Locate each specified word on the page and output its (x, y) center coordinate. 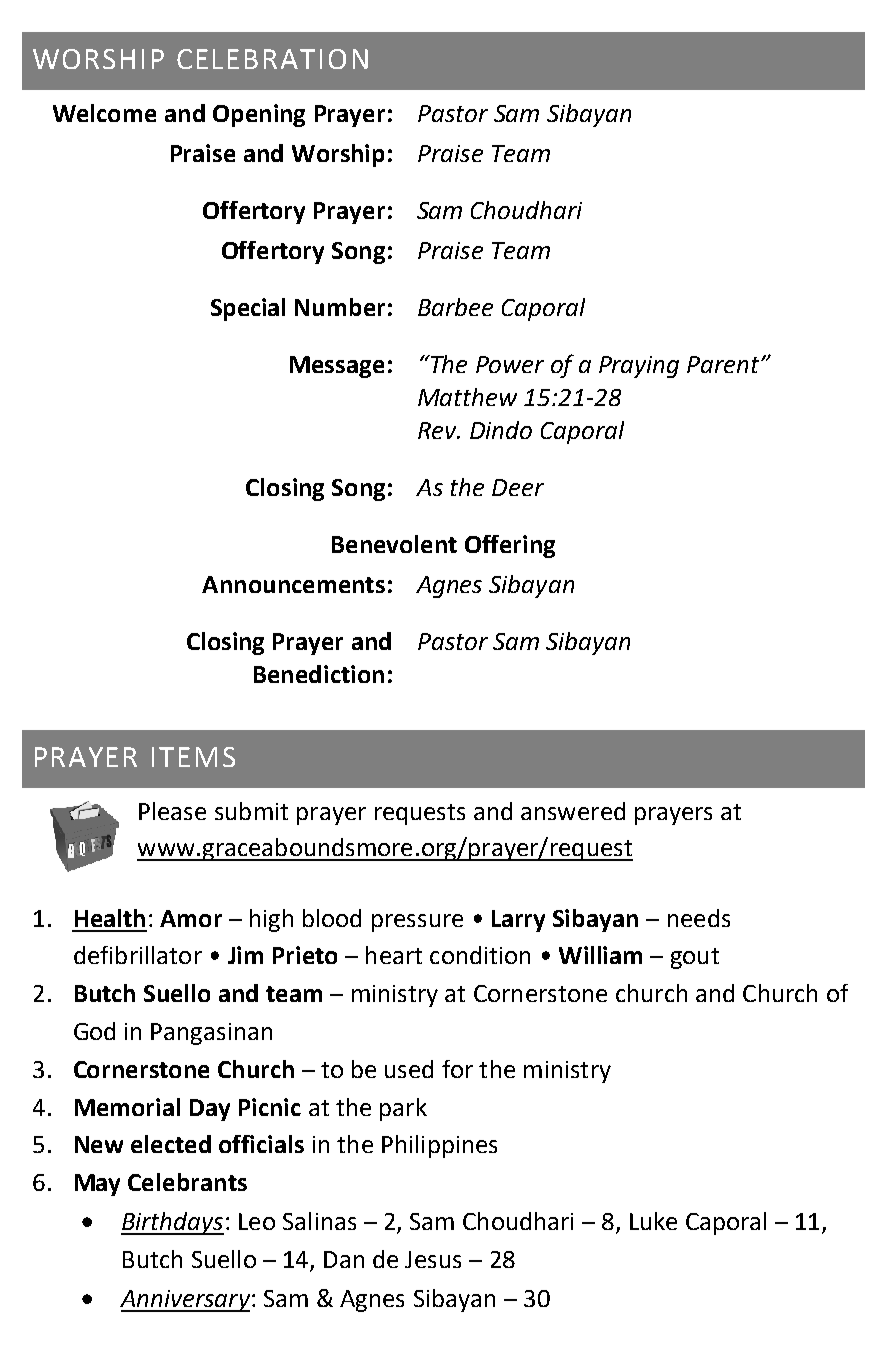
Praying (639, 367)
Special (248, 309)
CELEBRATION (272, 59)
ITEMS (193, 757)
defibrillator (138, 955)
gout (695, 958)
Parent (723, 364)
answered (573, 811)
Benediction (319, 674)
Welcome (104, 113)
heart (394, 955)
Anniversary (185, 1301)
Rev (438, 430)
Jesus (433, 1259)
